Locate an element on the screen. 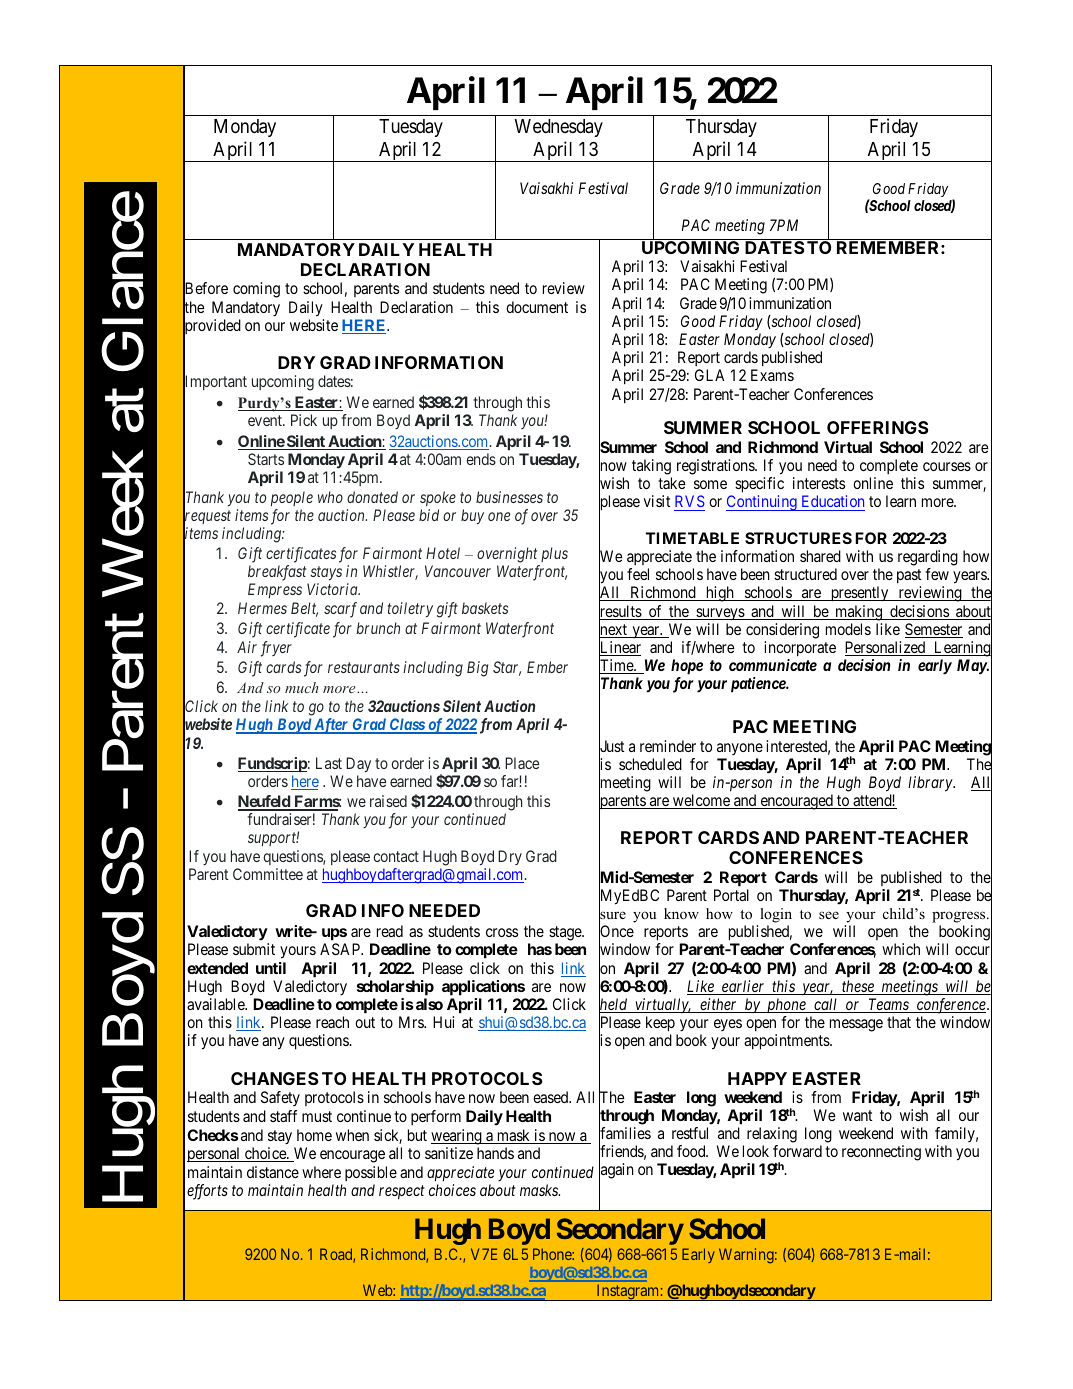 The image size is (1073, 1389). see is located at coordinates (829, 915).
